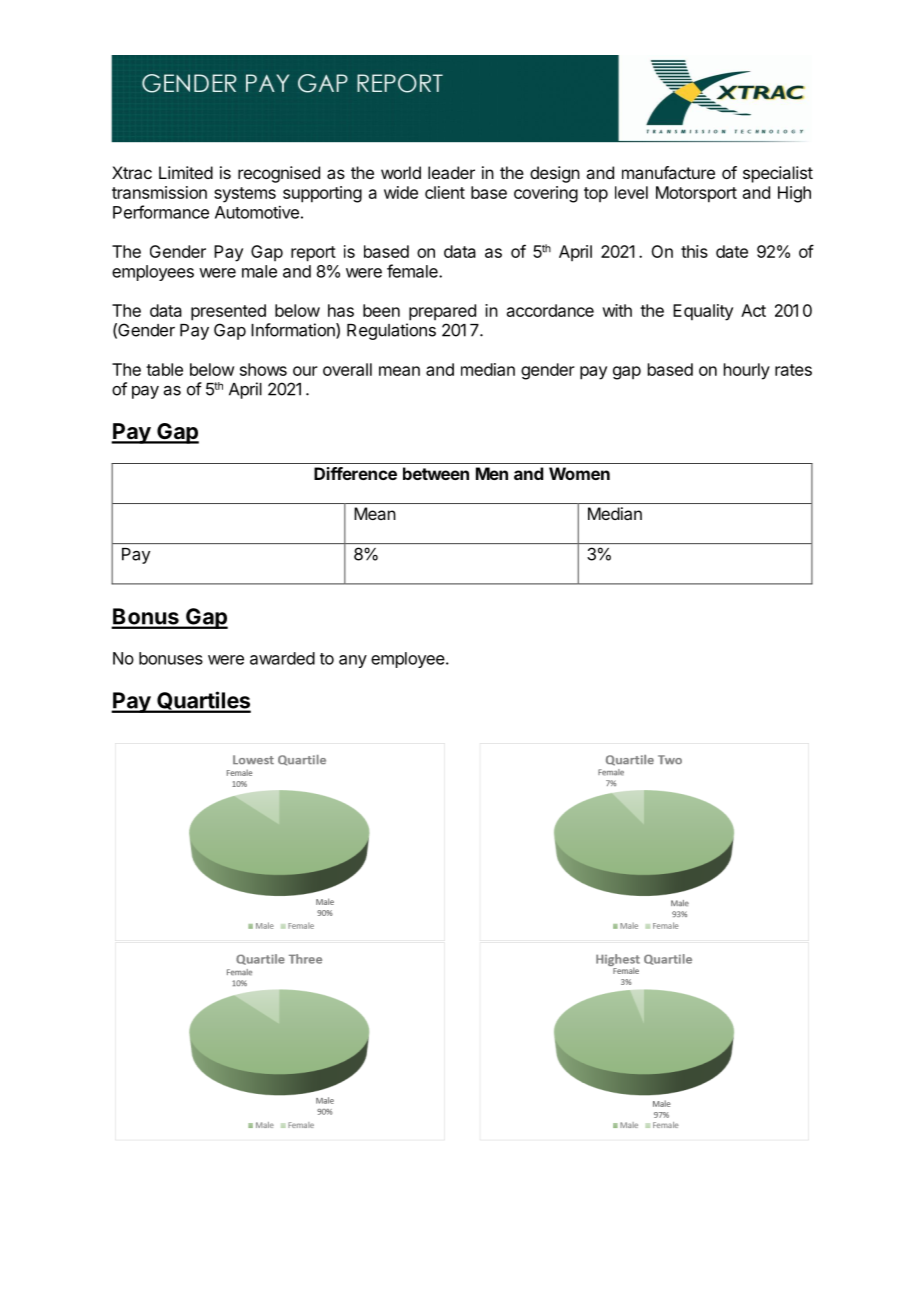 Image resolution: width=924 pixels, height=1308 pixels. What do you see at coordinates (579, 473) in the document?
I see `Women` at bounding box center [579, 473].
